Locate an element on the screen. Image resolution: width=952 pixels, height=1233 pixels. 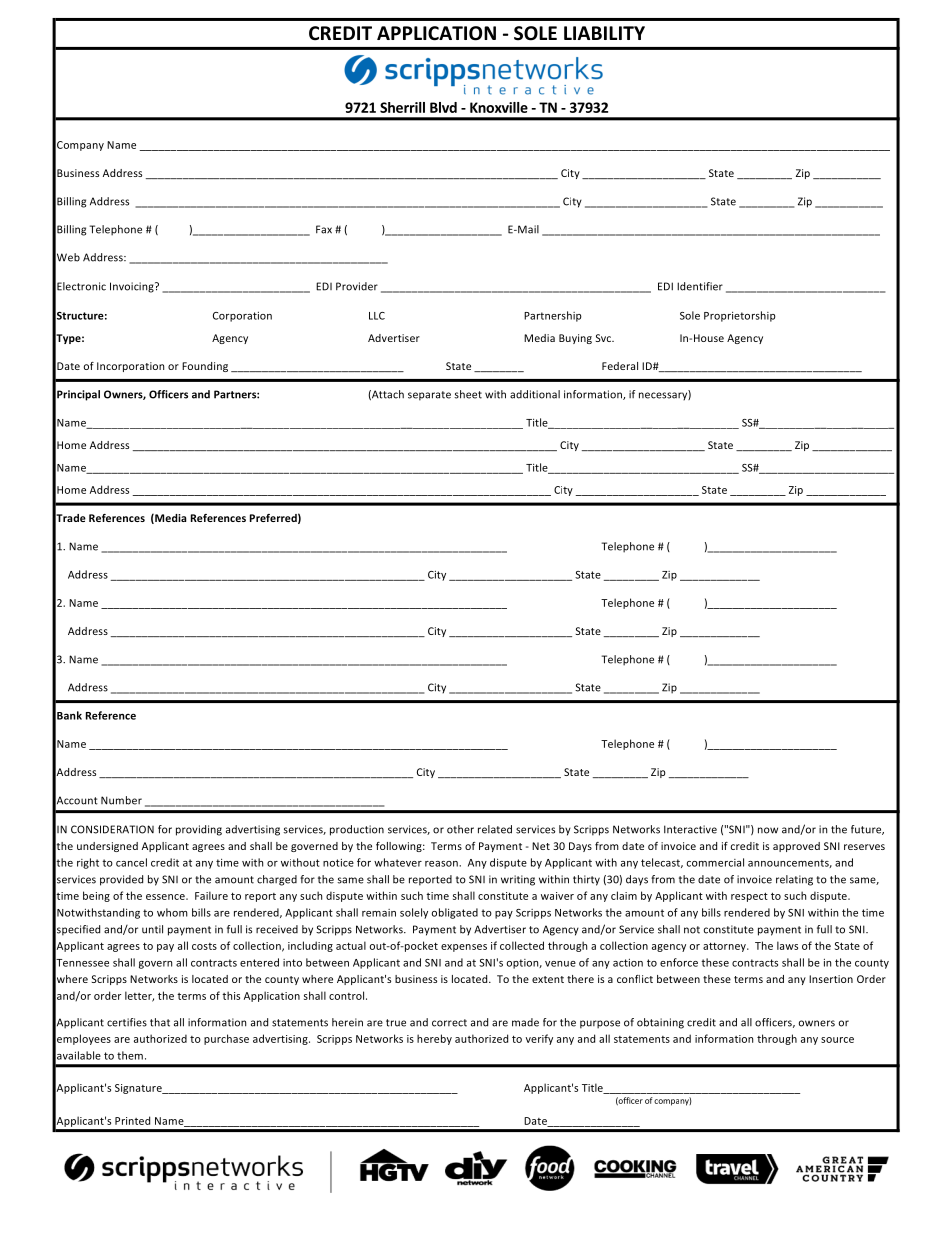
Founding is located at coordinates (205, 367).
